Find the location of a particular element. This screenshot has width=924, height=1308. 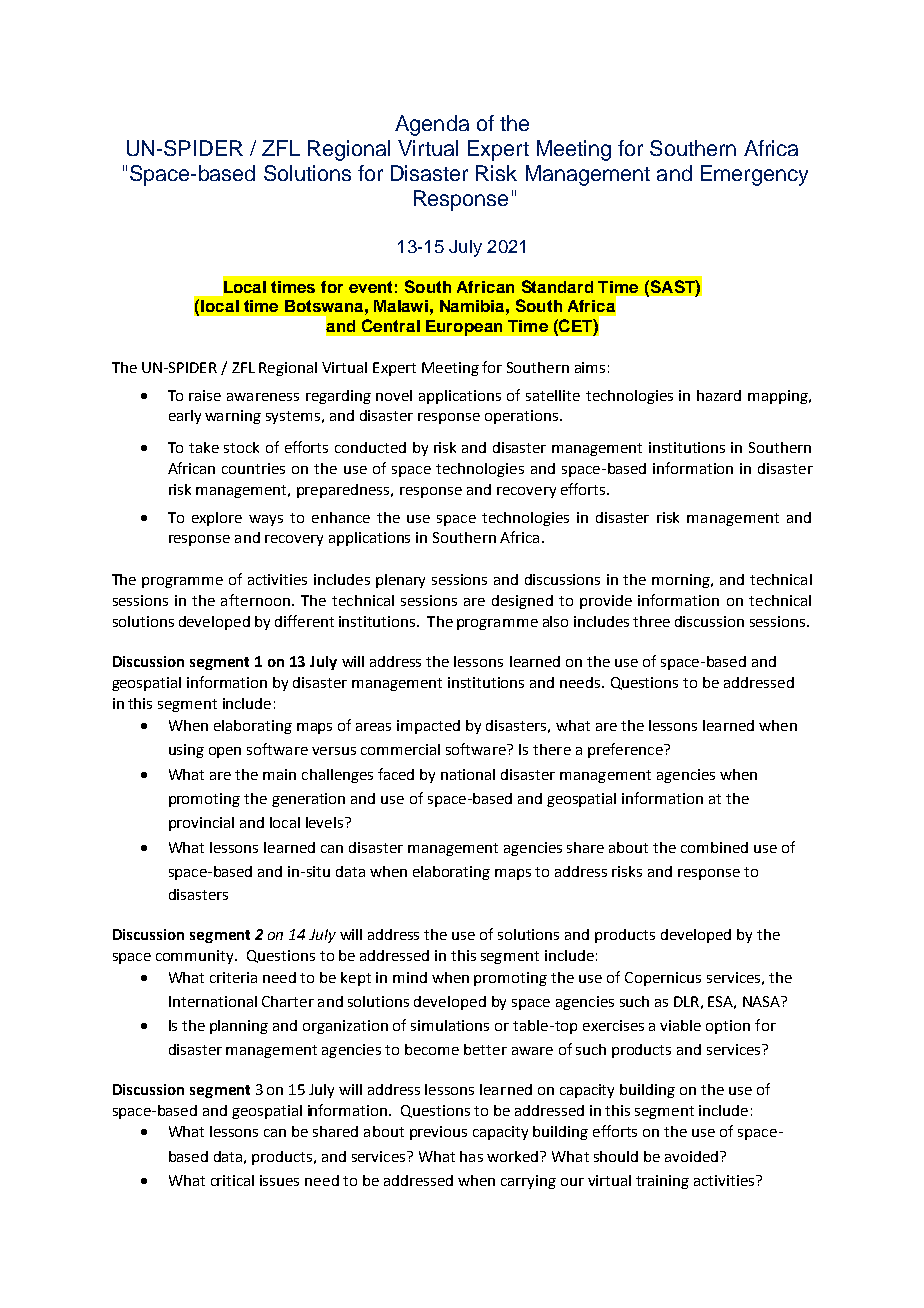

faced is located at coordinates (396, 774).
